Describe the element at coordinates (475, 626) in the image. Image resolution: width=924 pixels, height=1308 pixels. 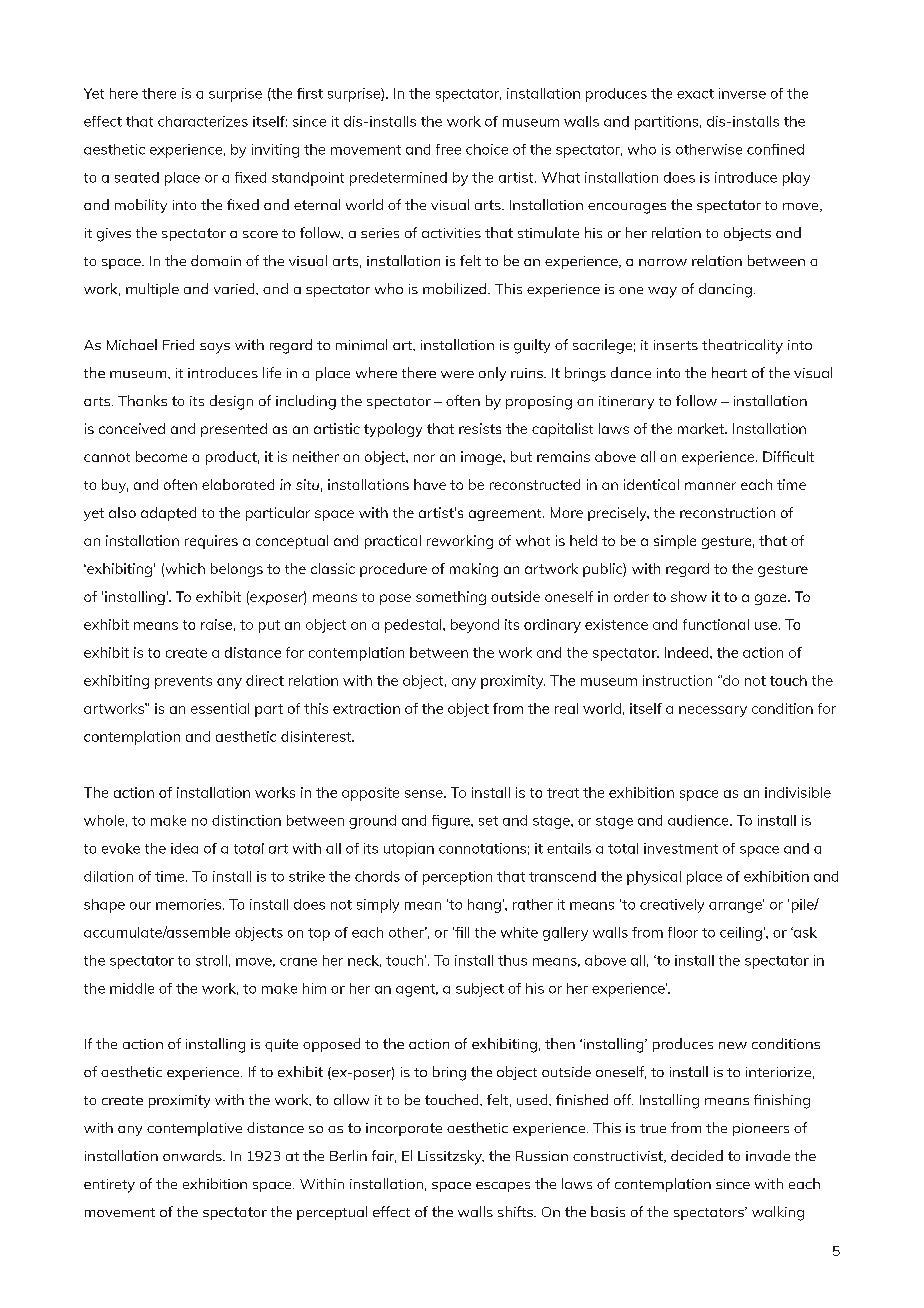
I see `beyond` at that location.
